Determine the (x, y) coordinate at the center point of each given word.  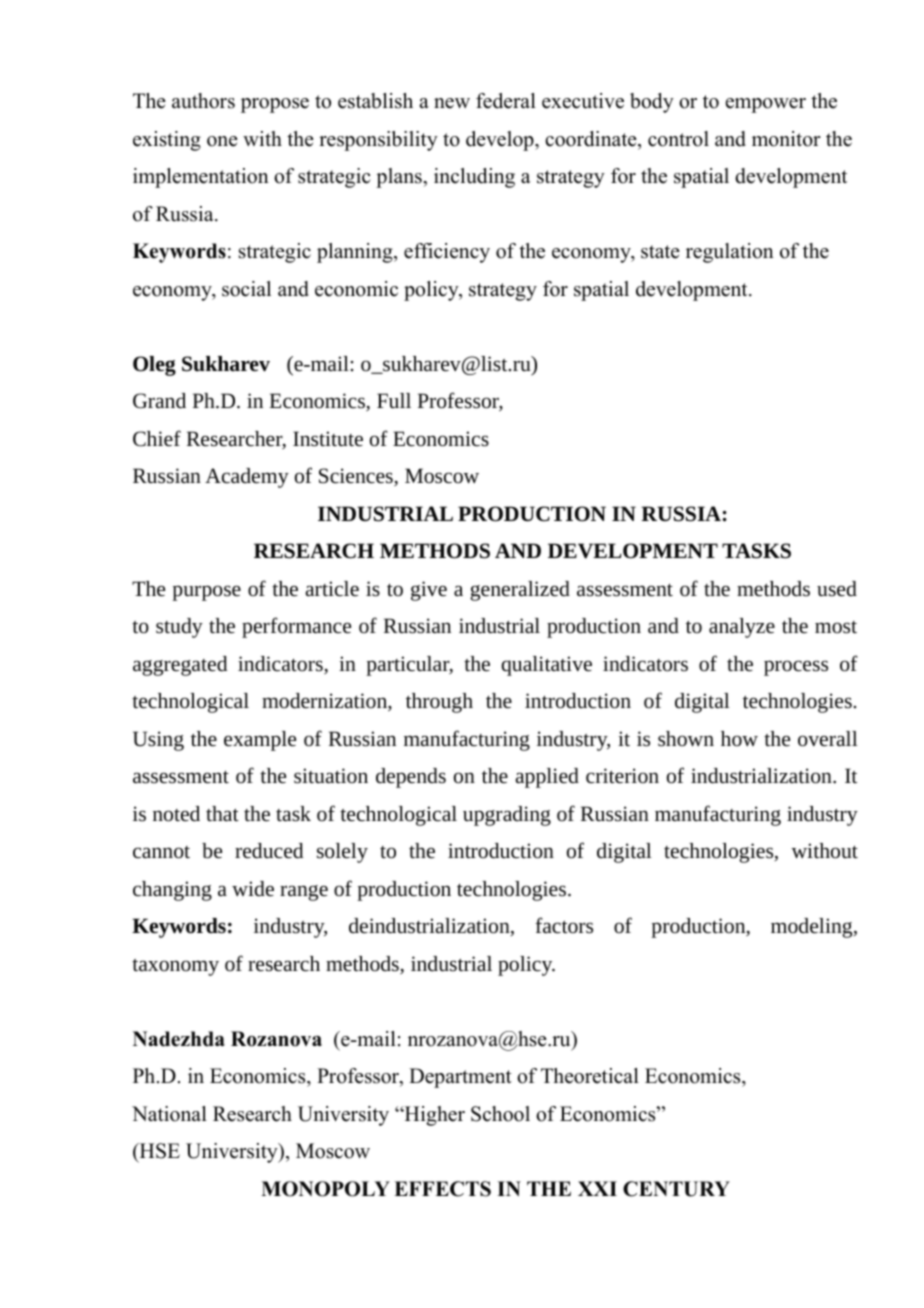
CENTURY (676, 1189)
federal (506, 101)
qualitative (546, 666)
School (500, 1114)
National (169, 1114)
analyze (742, 628)
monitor (786, 139)
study (179, 628)
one (222, 141)
